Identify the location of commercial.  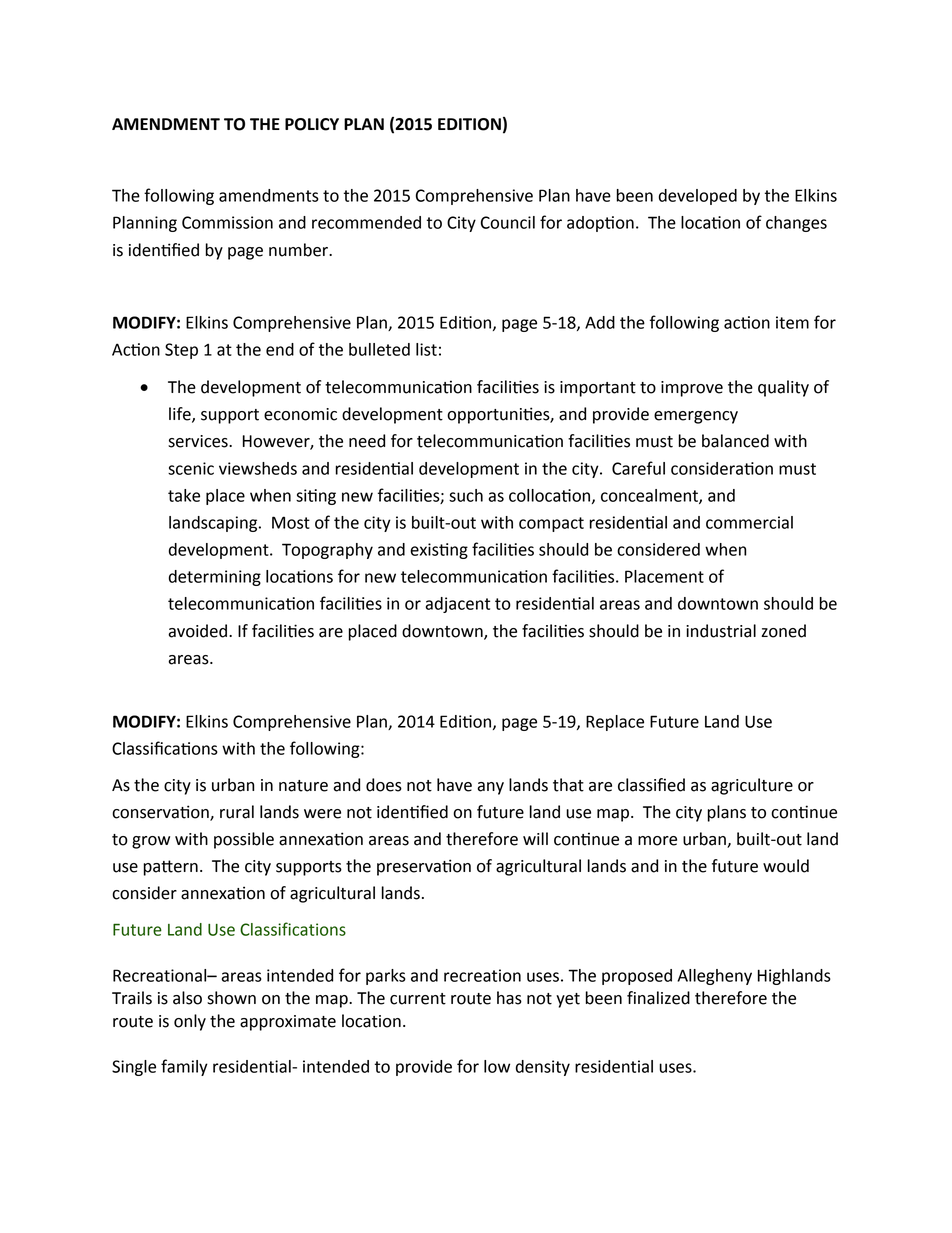
(749, 522).
